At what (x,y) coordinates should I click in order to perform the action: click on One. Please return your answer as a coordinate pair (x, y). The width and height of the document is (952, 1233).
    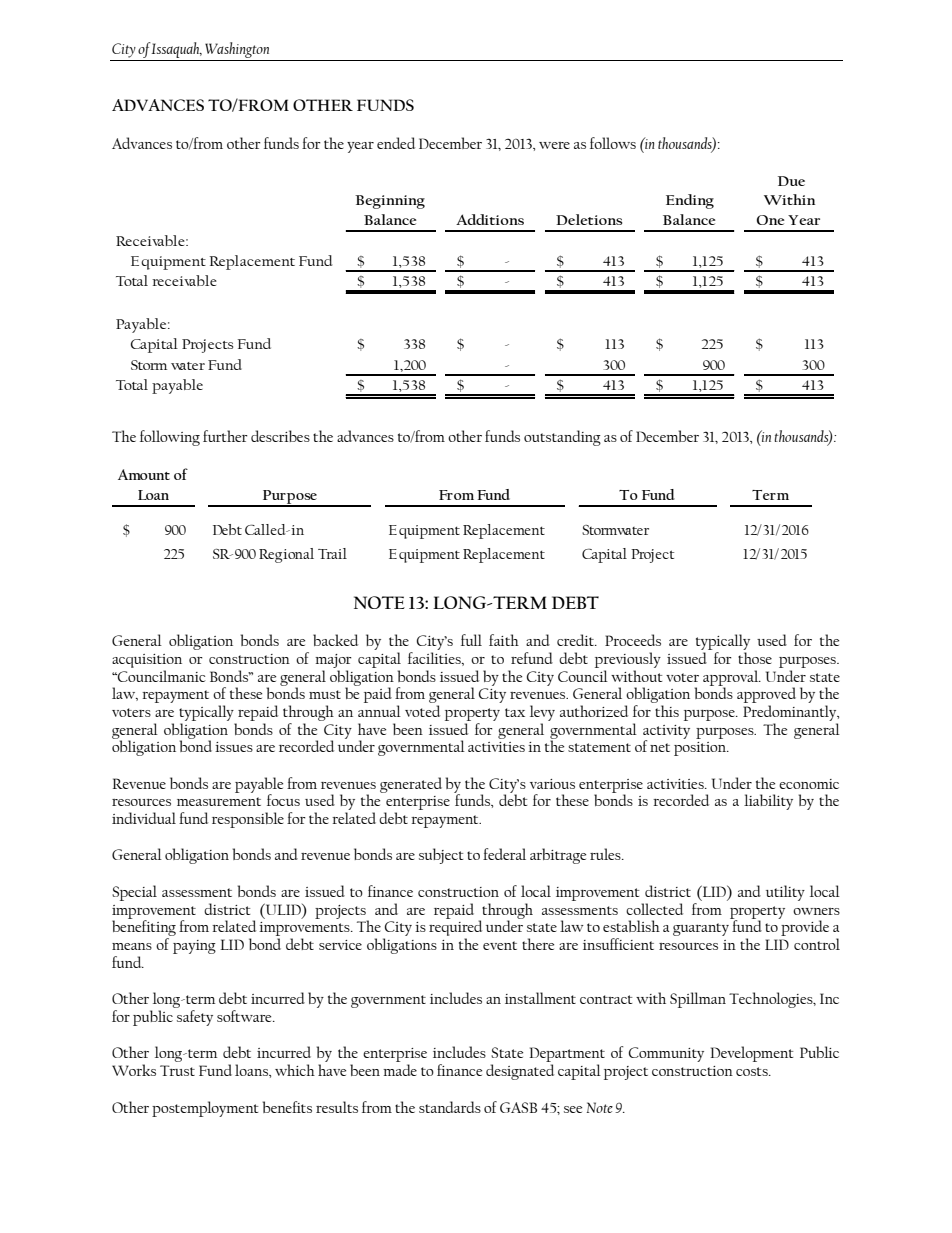
    Looking at the image, I should click on (771, 220).
